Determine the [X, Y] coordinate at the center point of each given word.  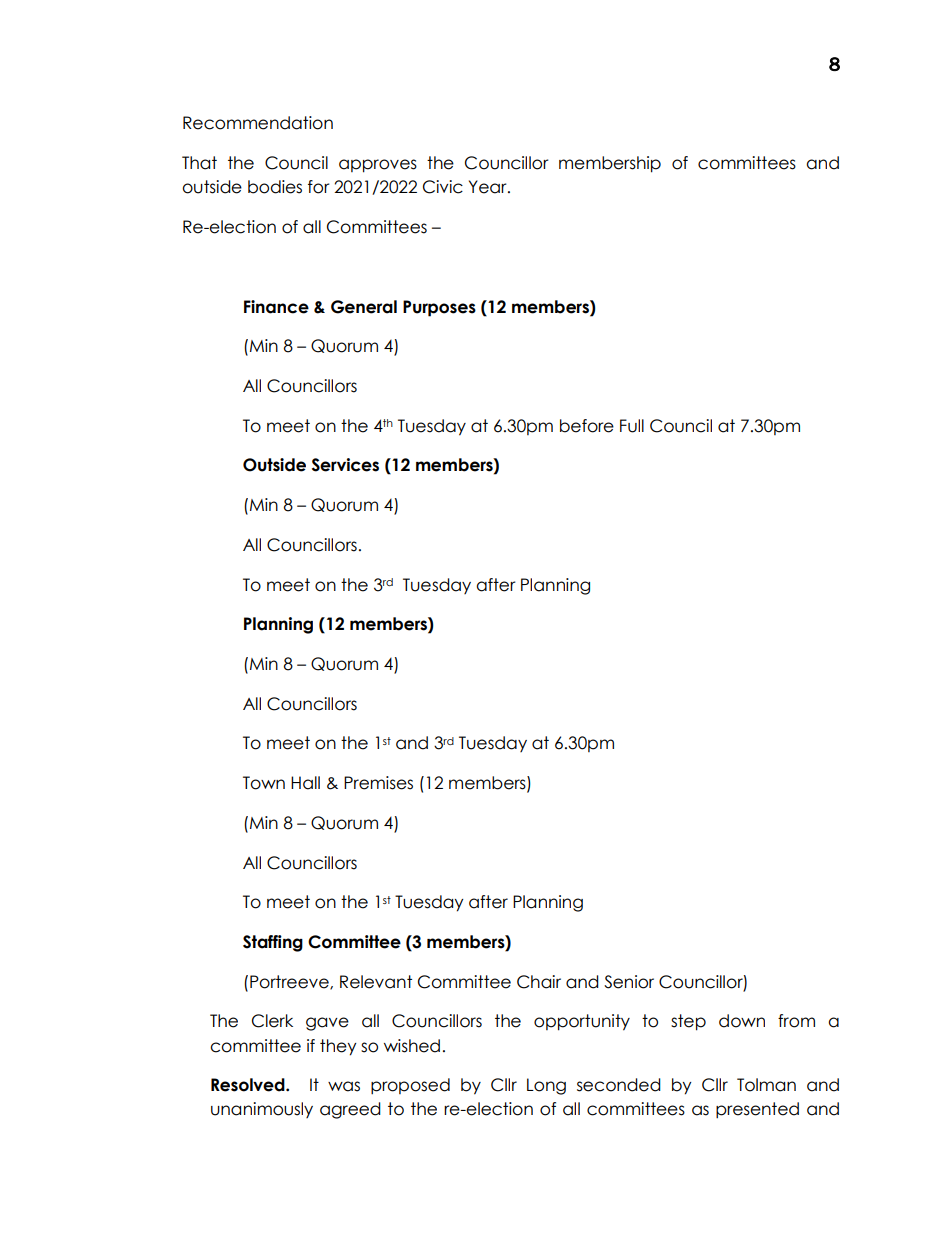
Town [264, 783]
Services [345, 465]
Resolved [249, 1085]
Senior [629, 982]
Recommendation [258, 123]
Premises [378, 783]
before [587, 426]
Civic [443, 187]
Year [489, 187]
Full [632, 426]
